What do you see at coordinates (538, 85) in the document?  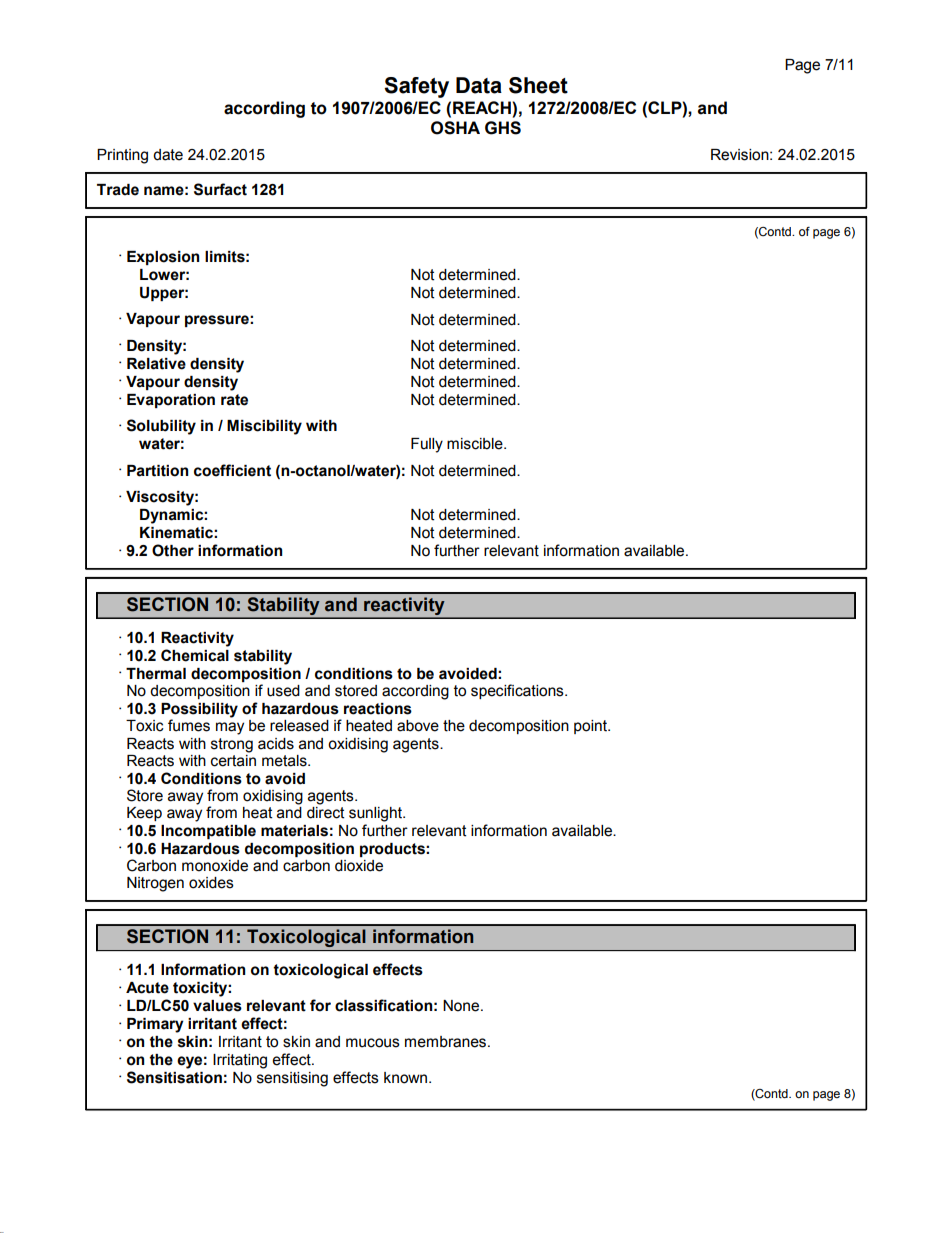 I see `Sheet` at bounding box center [538, 85].
